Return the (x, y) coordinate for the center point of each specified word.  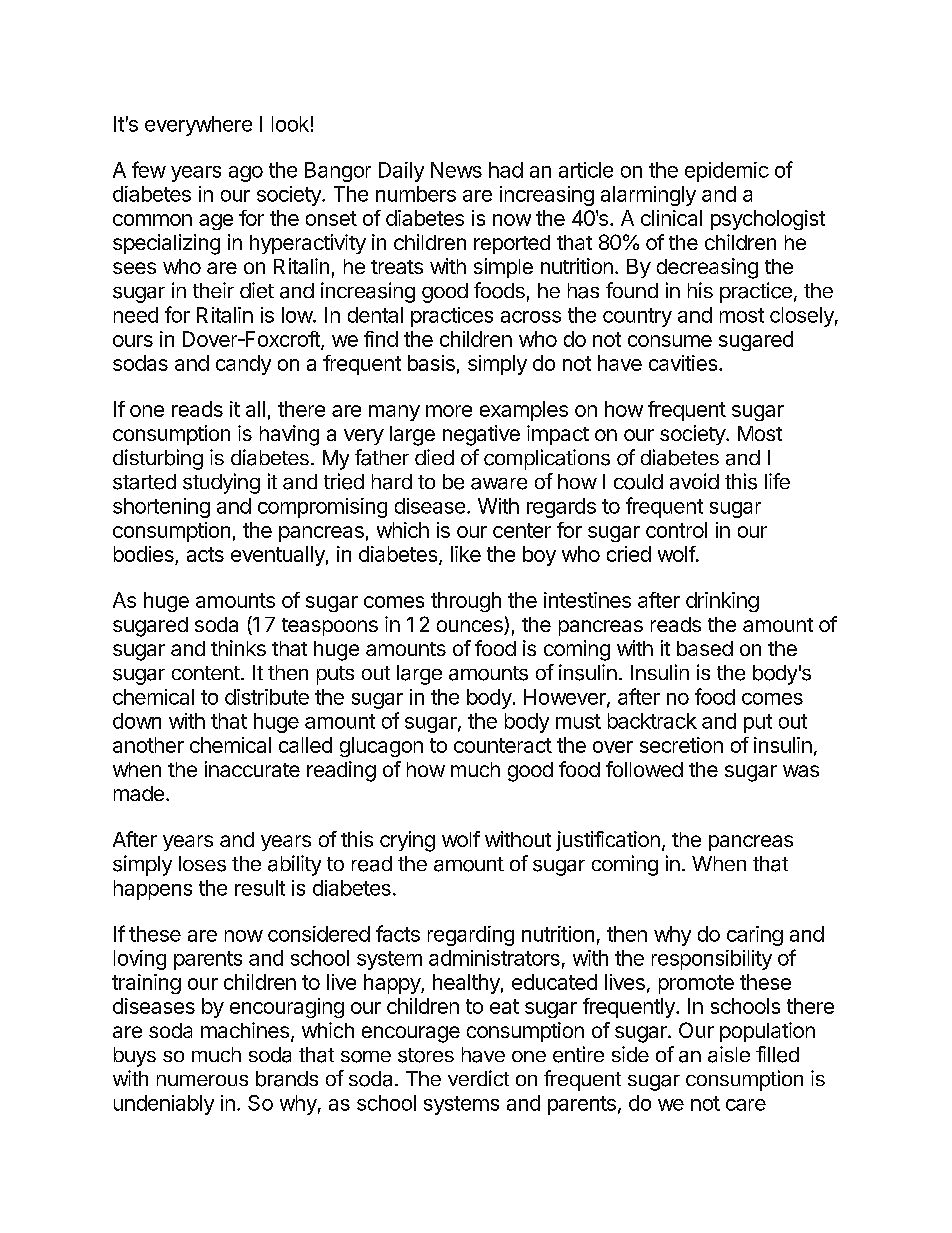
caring (755, 936)
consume (670, 341)
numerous (202, 1080)
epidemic (727, 172)
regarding (471, 936)
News (456, 170)
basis (431, 363)
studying (221, 483)
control (676, 530)
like (466, 554)
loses (202, 864)
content (206, 673)
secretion (681, 745)
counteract (503, 745)
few (149, 169)
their (213, 290)
